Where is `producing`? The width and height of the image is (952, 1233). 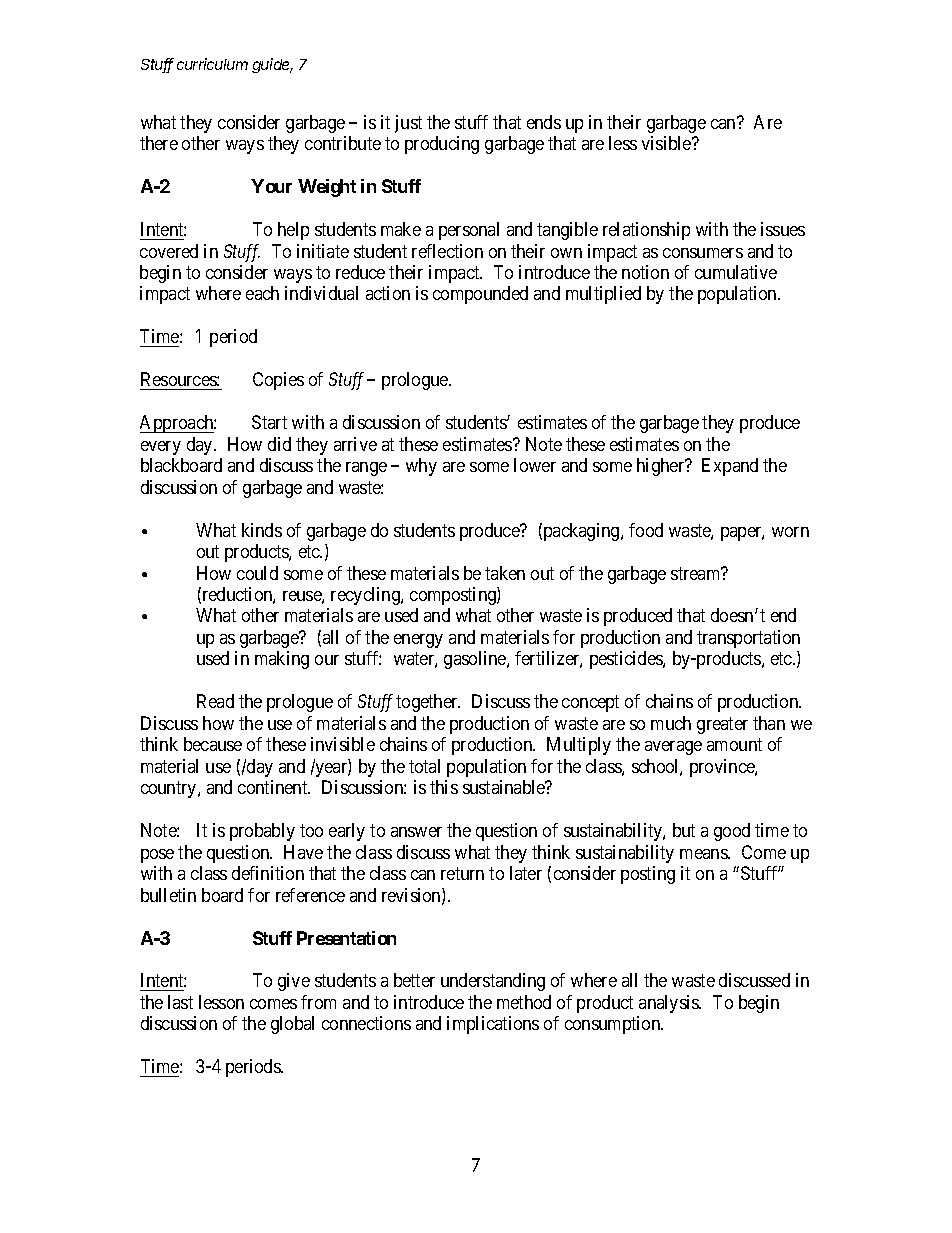 producing is located at coordinates (442, 145).
